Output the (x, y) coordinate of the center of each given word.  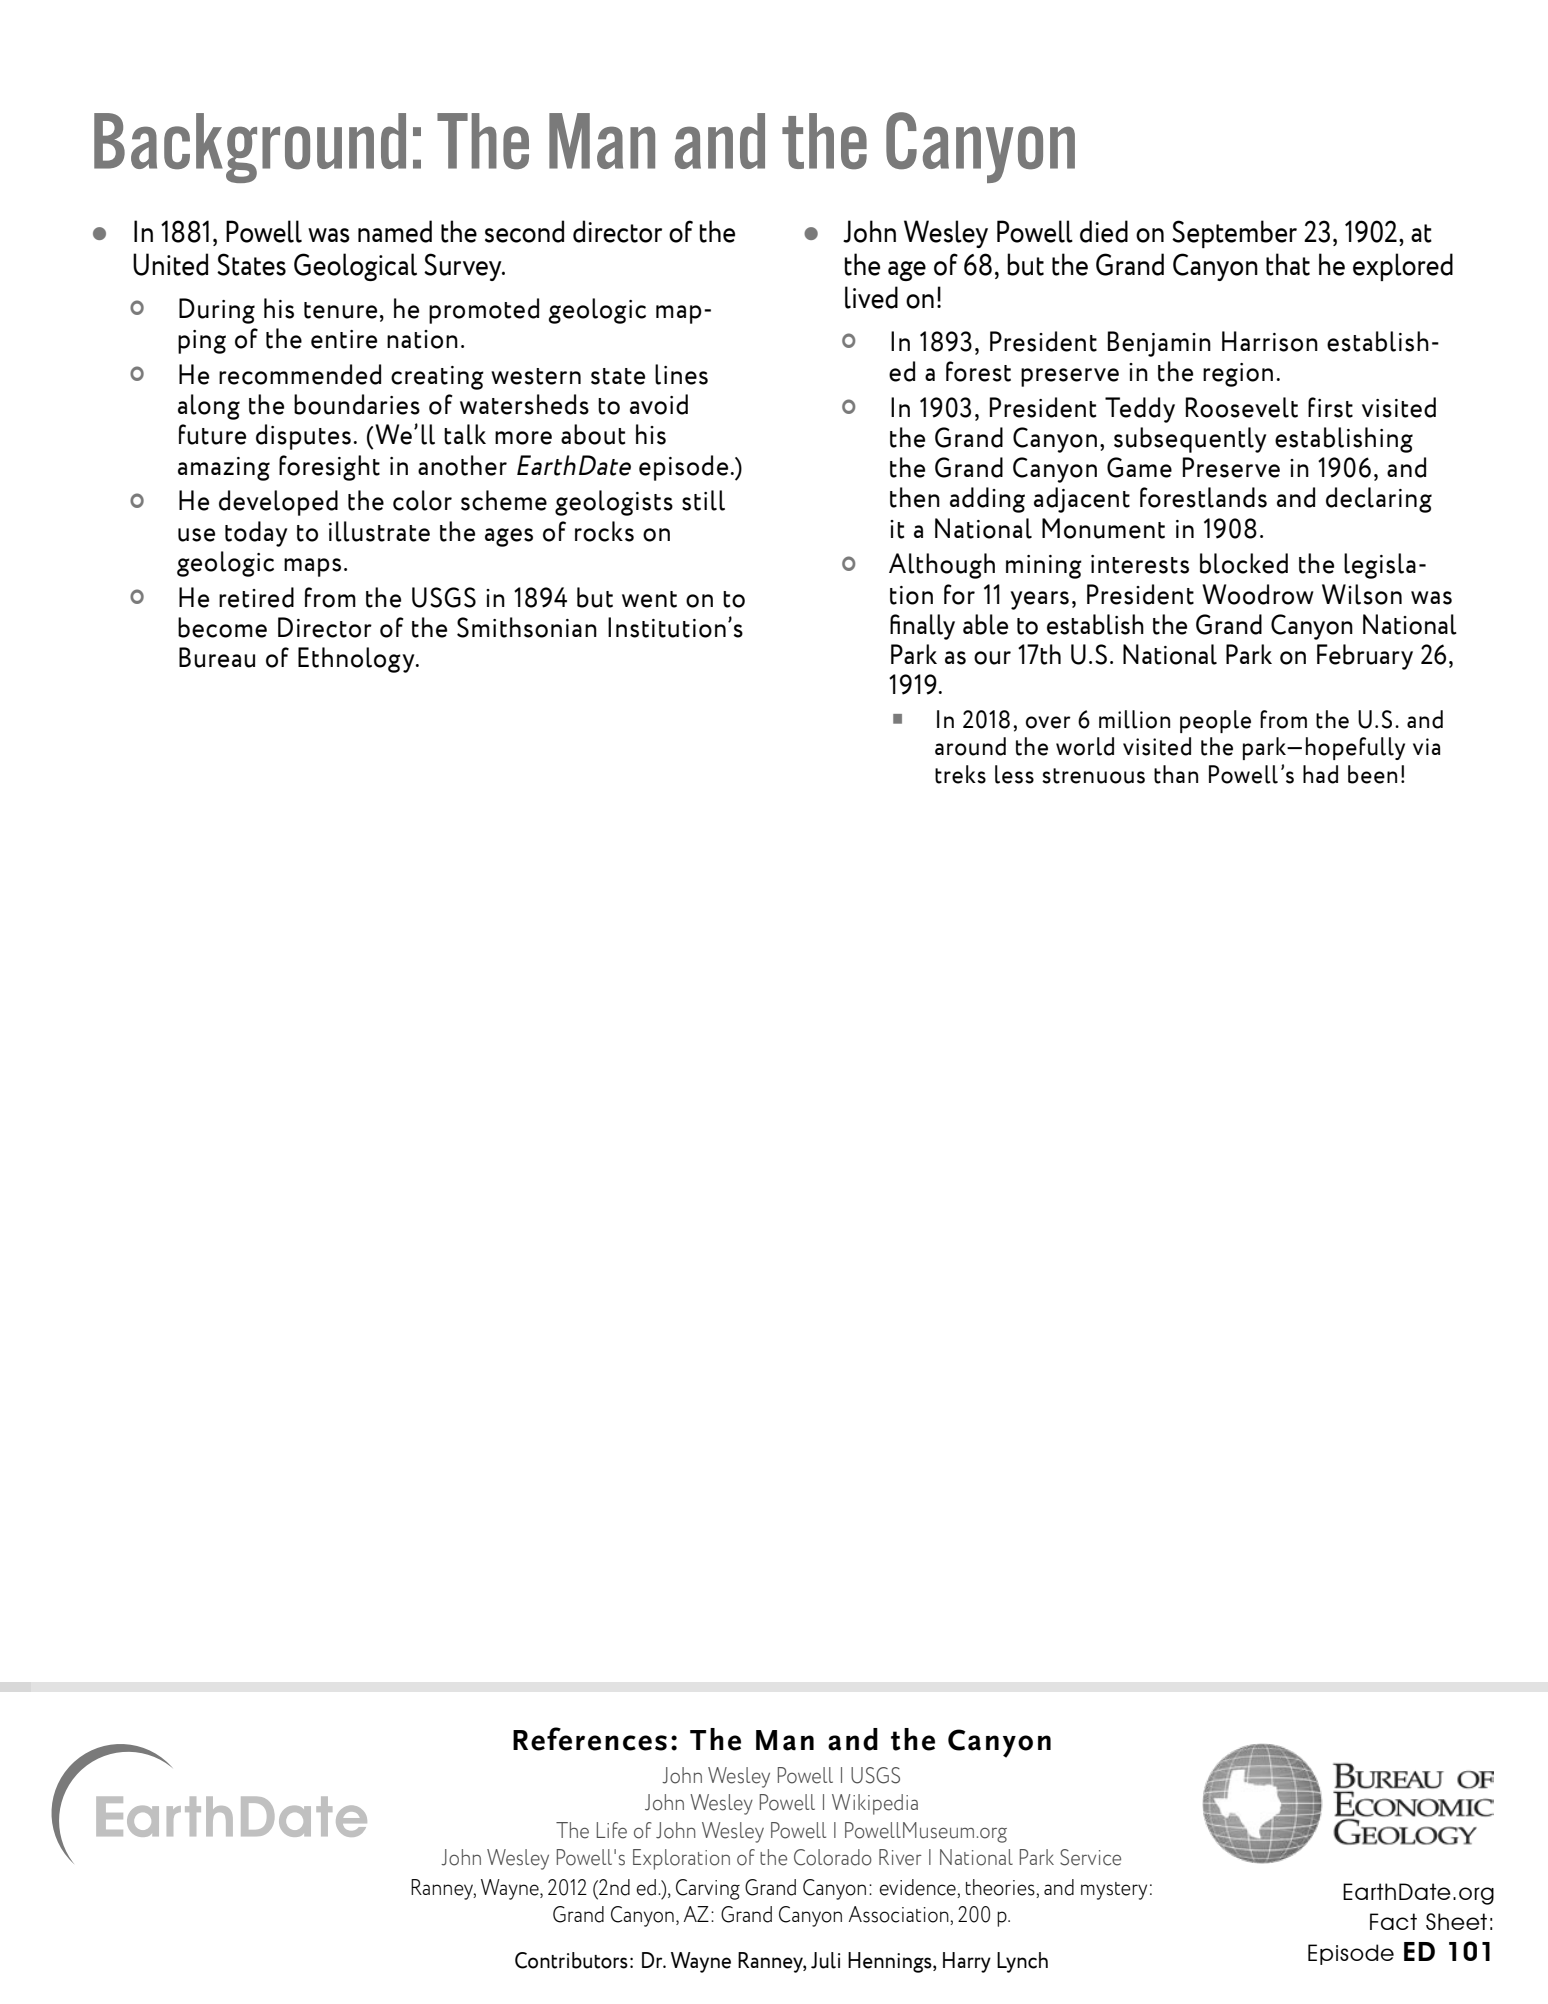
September (1234, 234)
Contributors (571, 1960)
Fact (1393, 1921)
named (395, 231)
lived (871, 297)
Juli (825, 1960)
